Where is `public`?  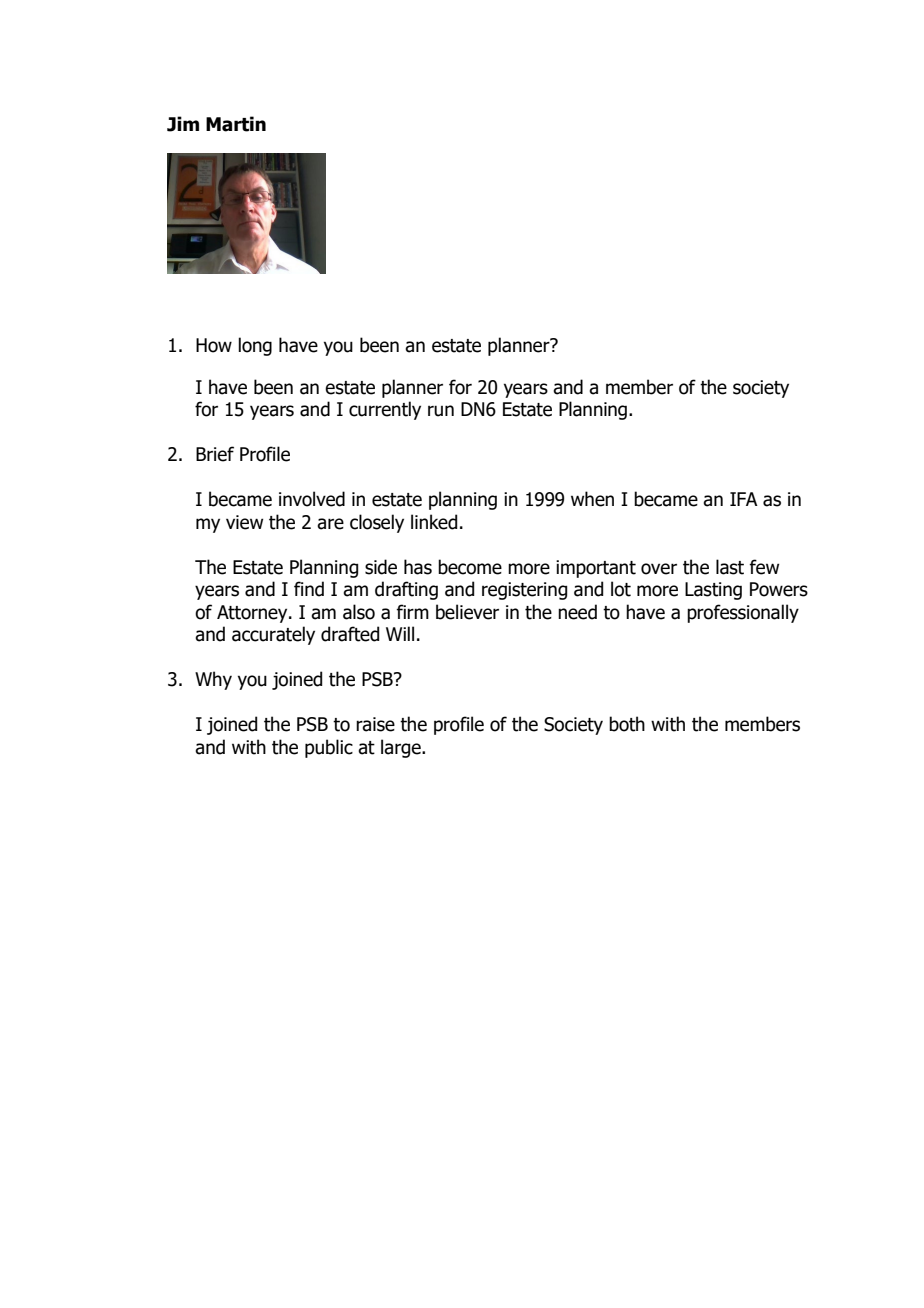 public is located at coordinates (329, 748).
